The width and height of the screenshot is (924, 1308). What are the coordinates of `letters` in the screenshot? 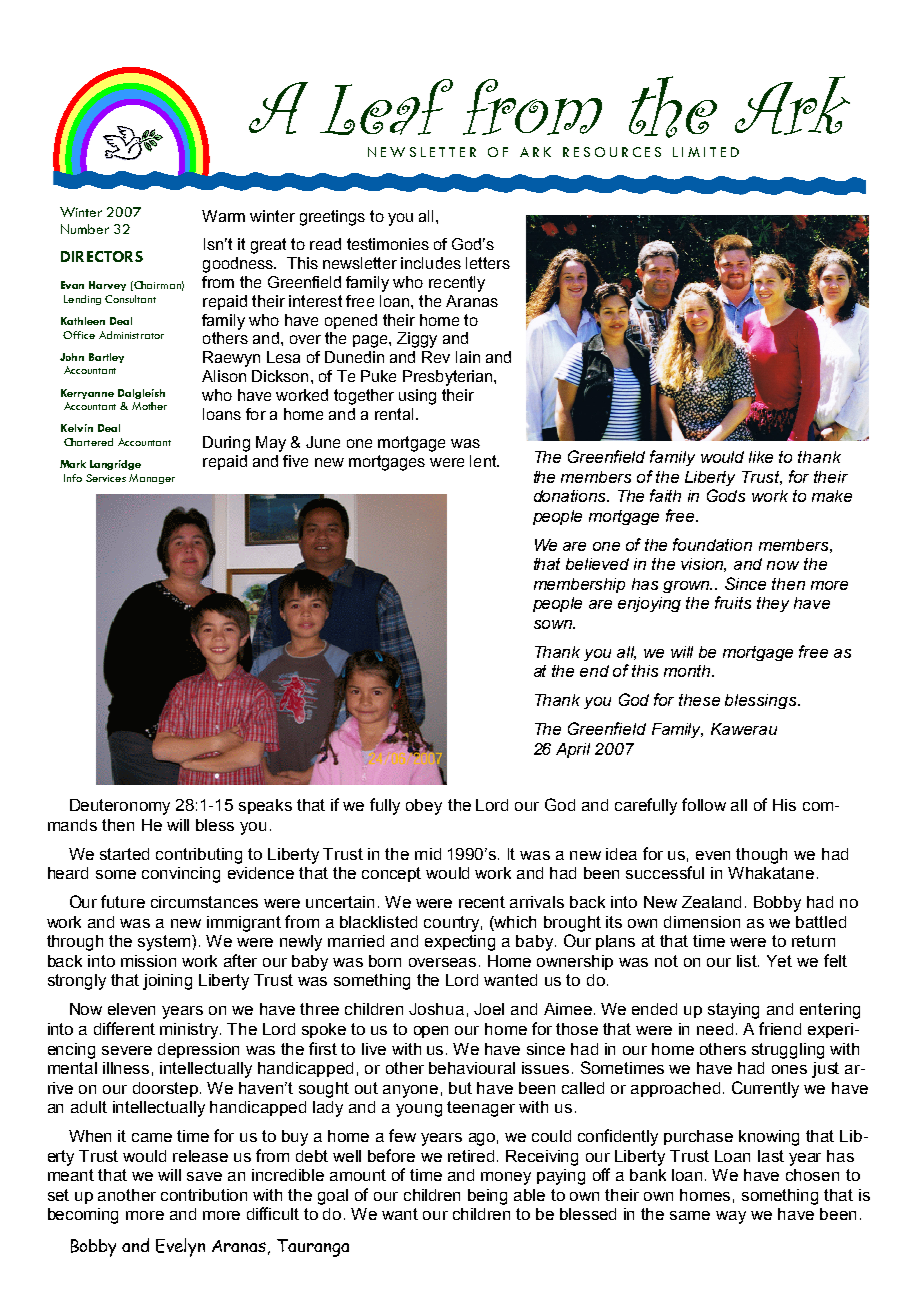 It's located at (488, 263).
